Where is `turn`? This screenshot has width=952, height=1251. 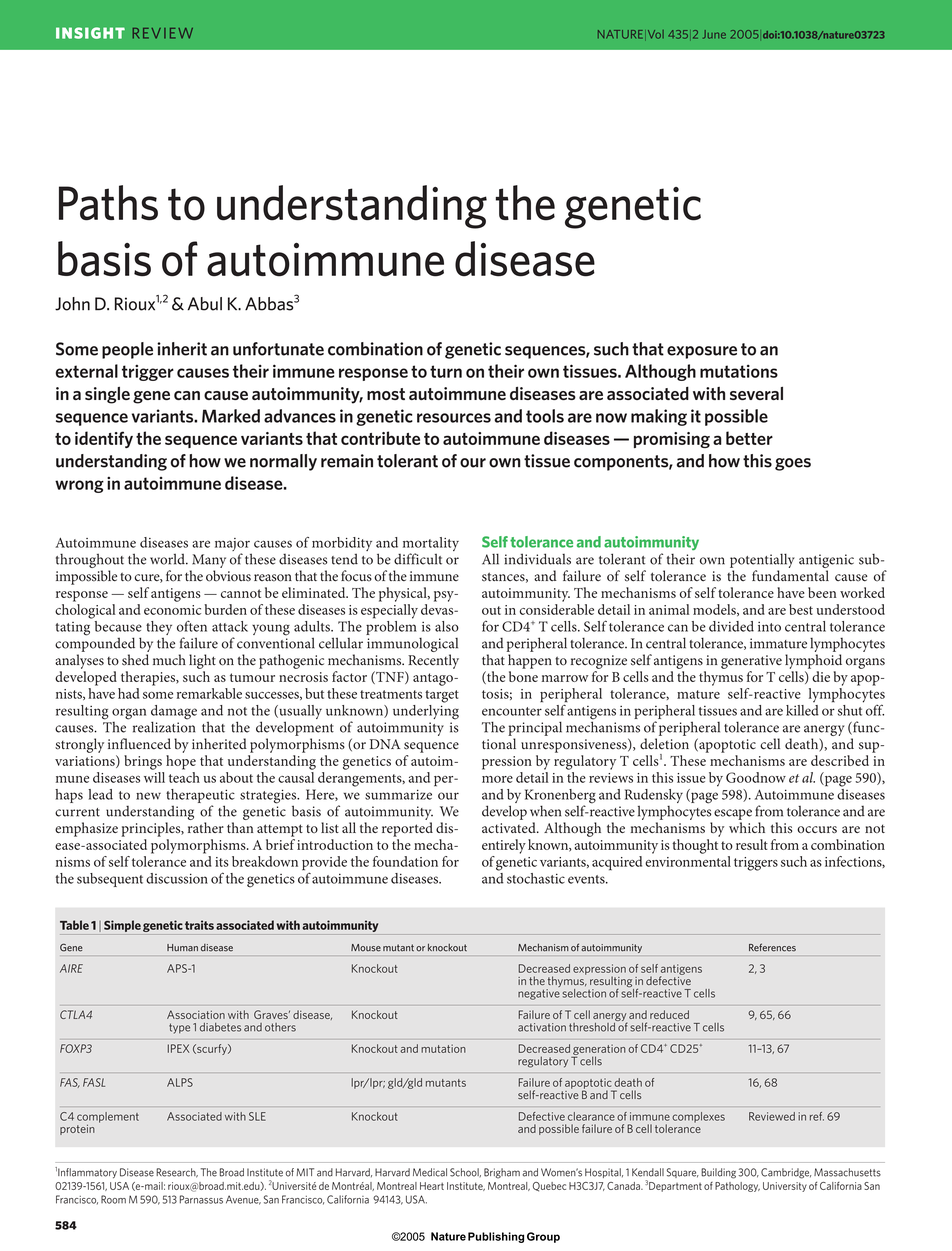
turn is located at coordinates (446, 371).
